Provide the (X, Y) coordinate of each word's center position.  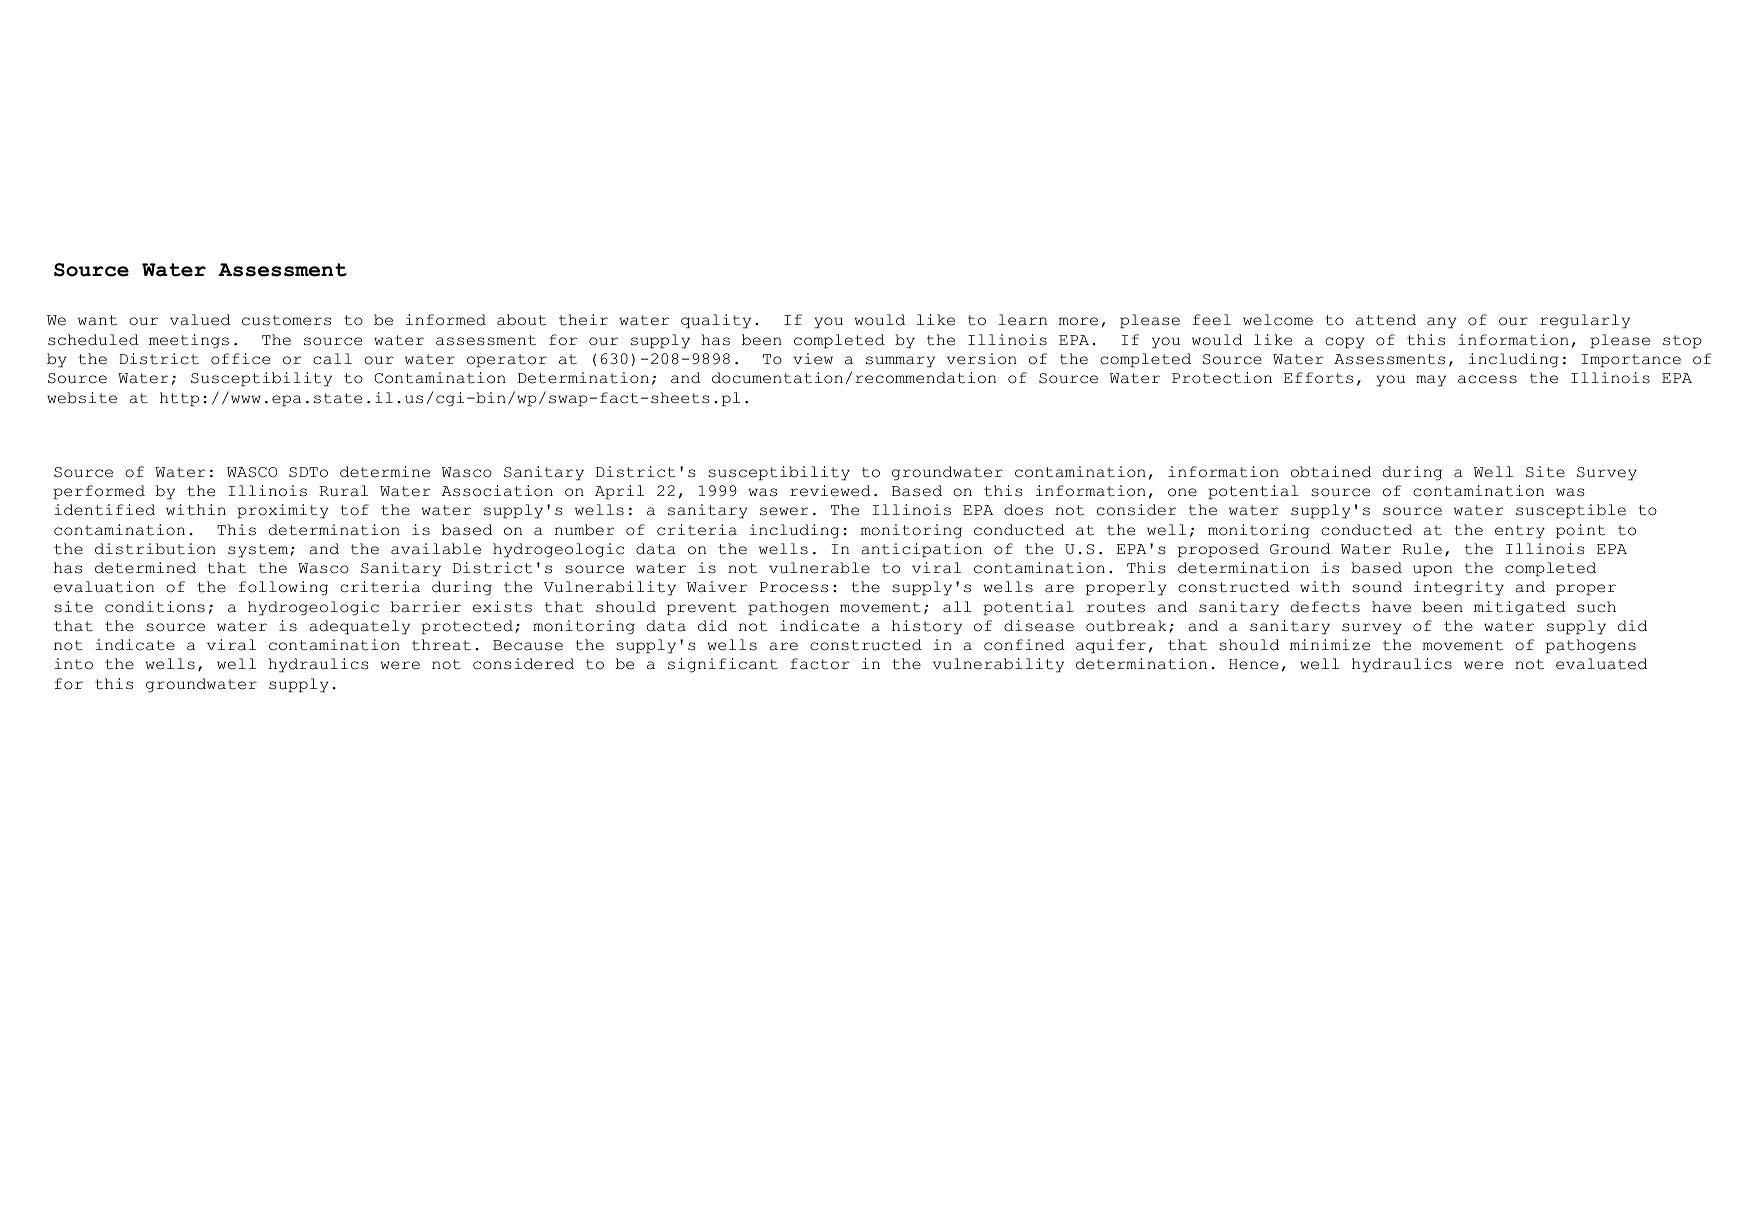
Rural (343, 491)
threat (441, 645)
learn (1022, 320)
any (1442, 323)
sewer (784, 511)
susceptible (1571, 511)
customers (286, 320)
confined (1024, 645)
